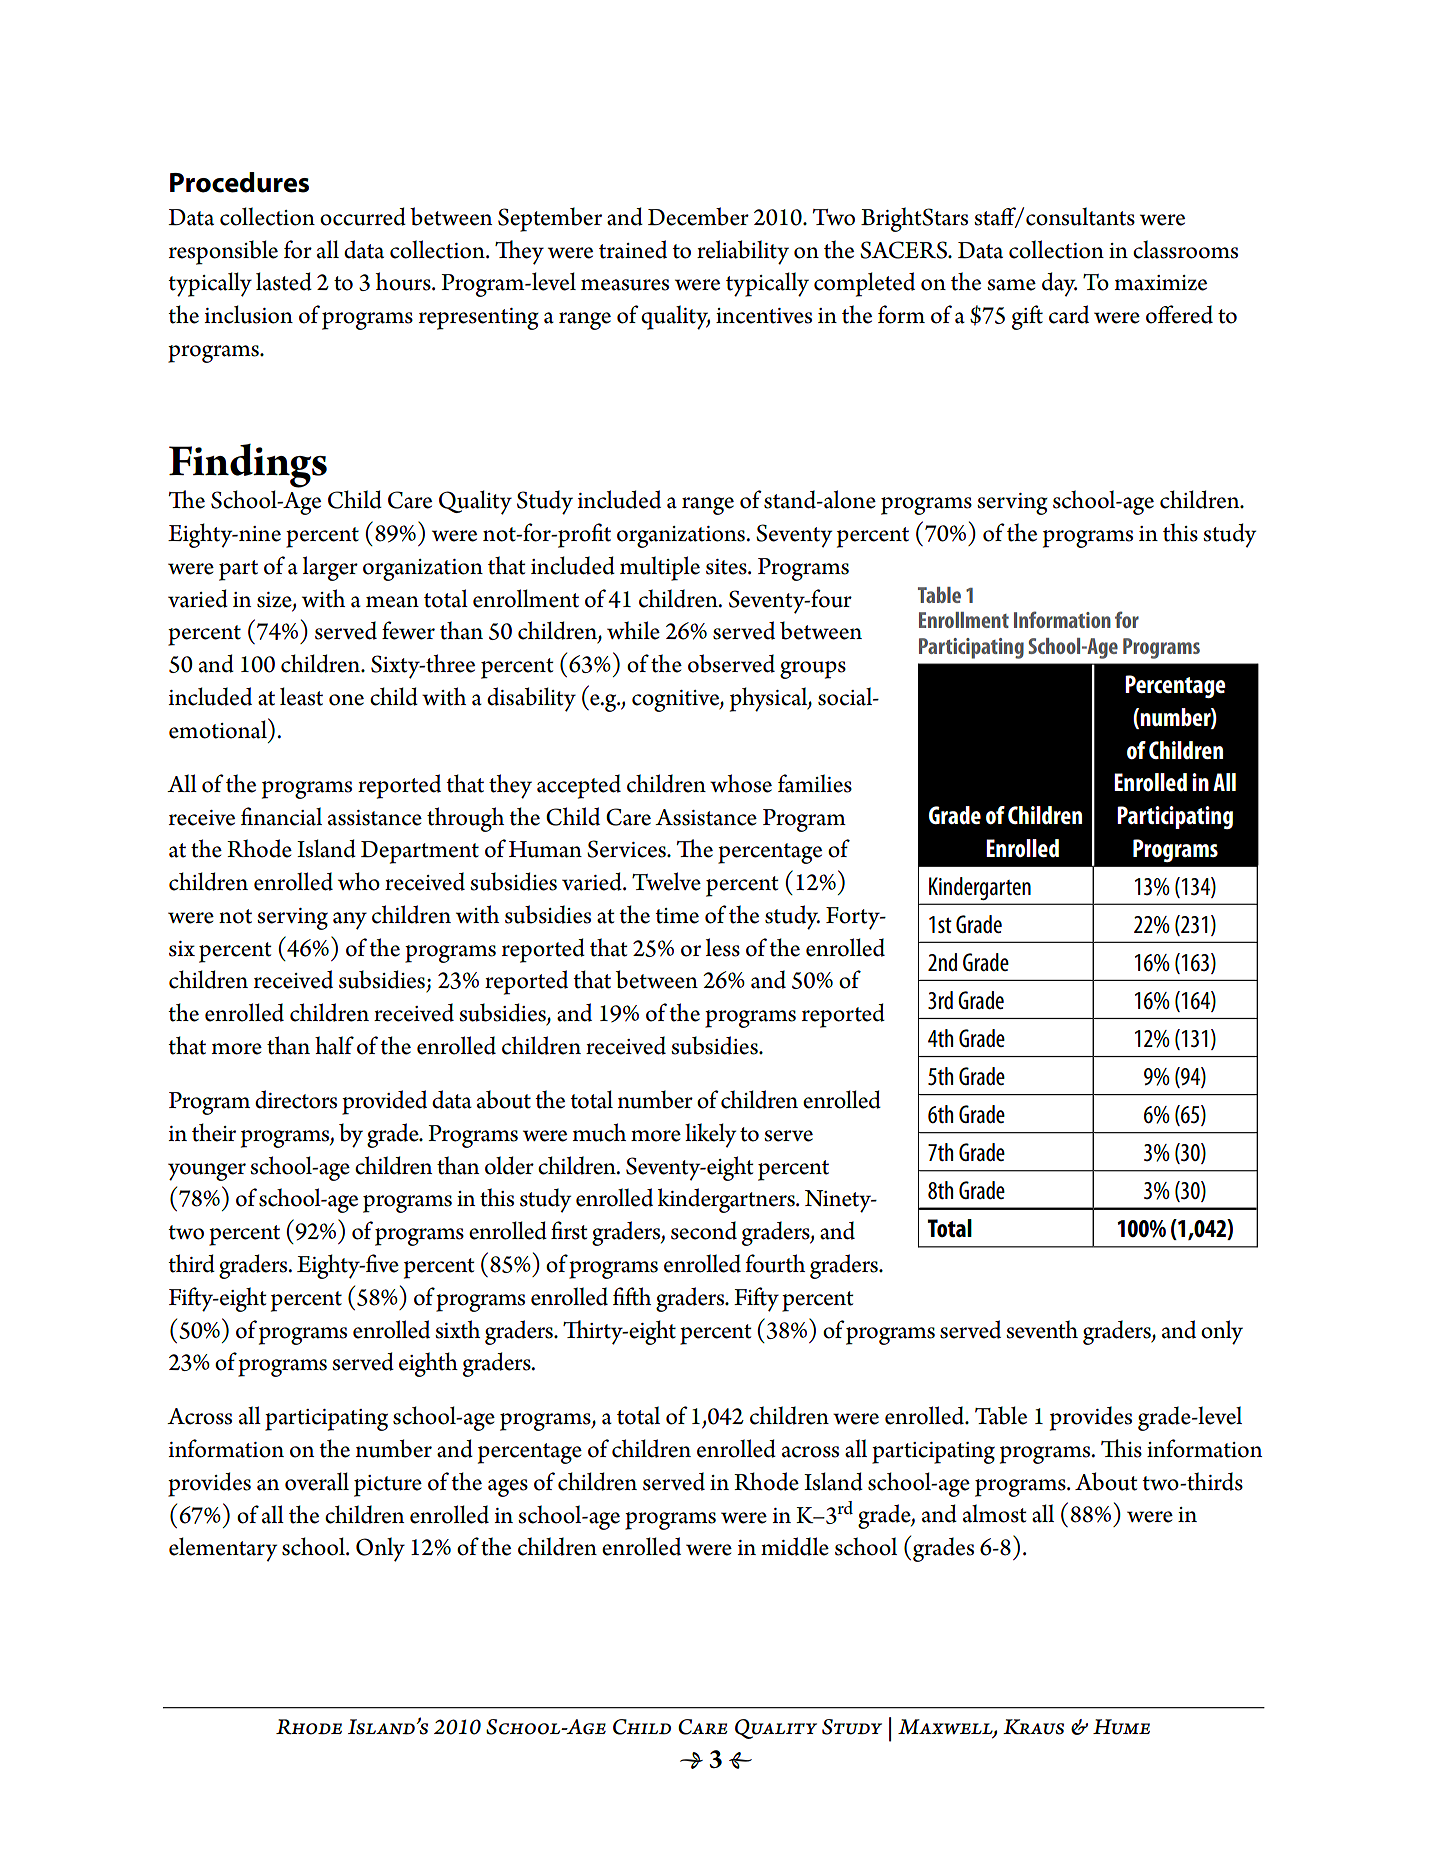 The width and height of the screenshot is (1433, 1855). I want to click on Kindergarten, so click(980, 888).
